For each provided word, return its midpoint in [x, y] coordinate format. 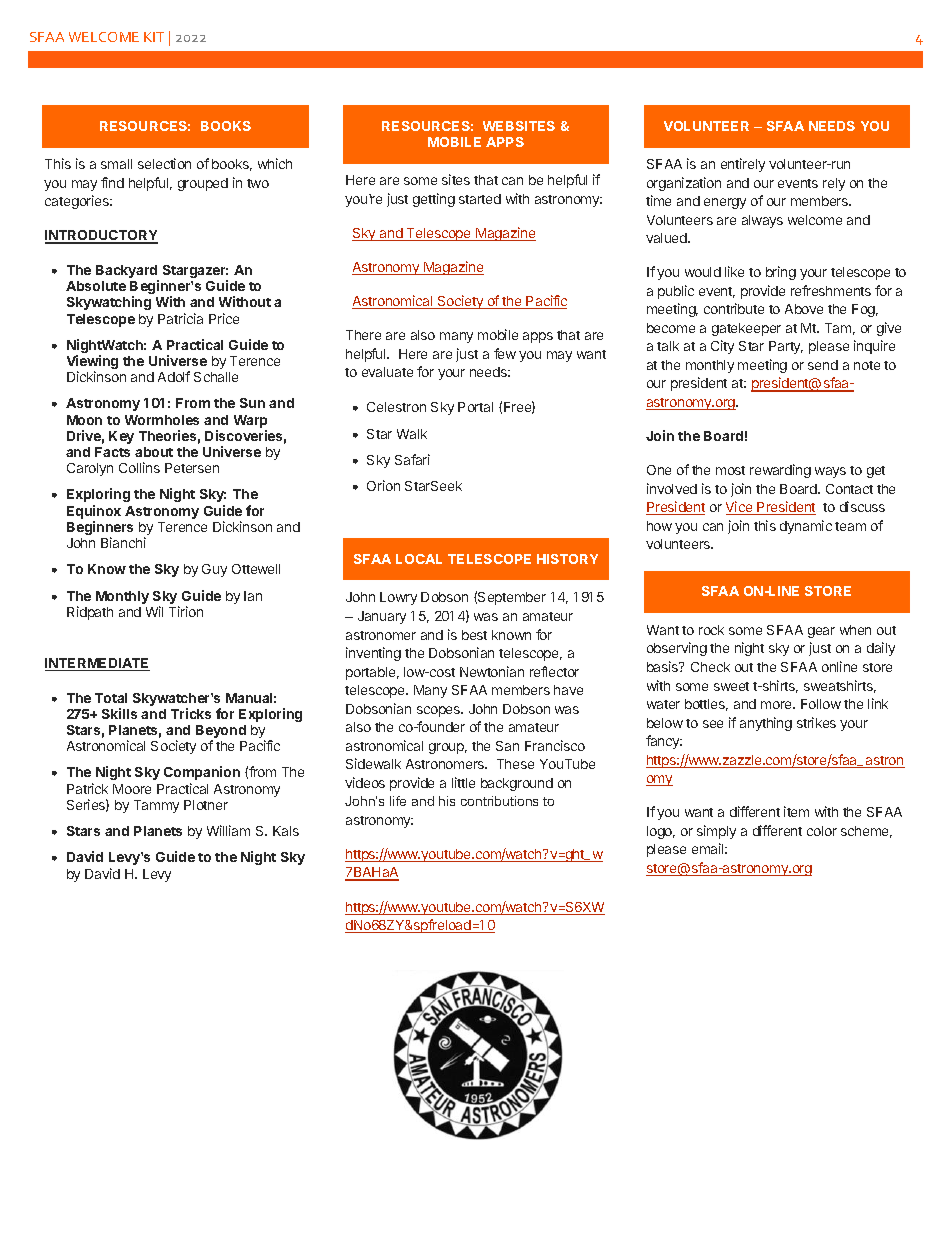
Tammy [156, 806]
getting [434, 200]
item [796, 811]
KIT [154, 37]
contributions [499, 801]
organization [684, 184]
